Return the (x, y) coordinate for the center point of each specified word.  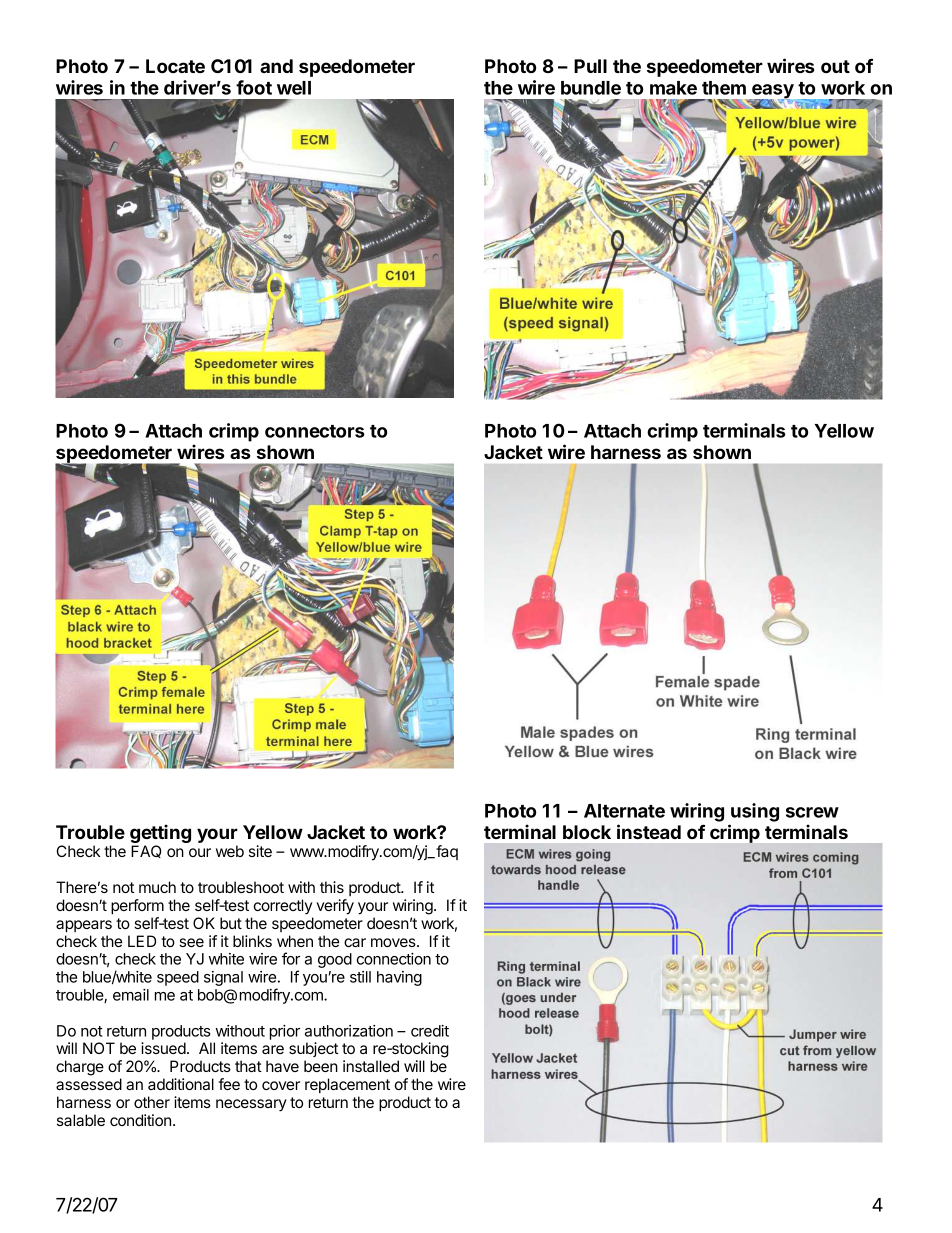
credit (430, 1031)
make (673, 88)
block (587, 832)
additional (181, 1084)
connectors (315, 431)
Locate (175, 66)
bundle (591, 88)
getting (160, 835)
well (294, 88)
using (755, 812)
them (724, 88)
